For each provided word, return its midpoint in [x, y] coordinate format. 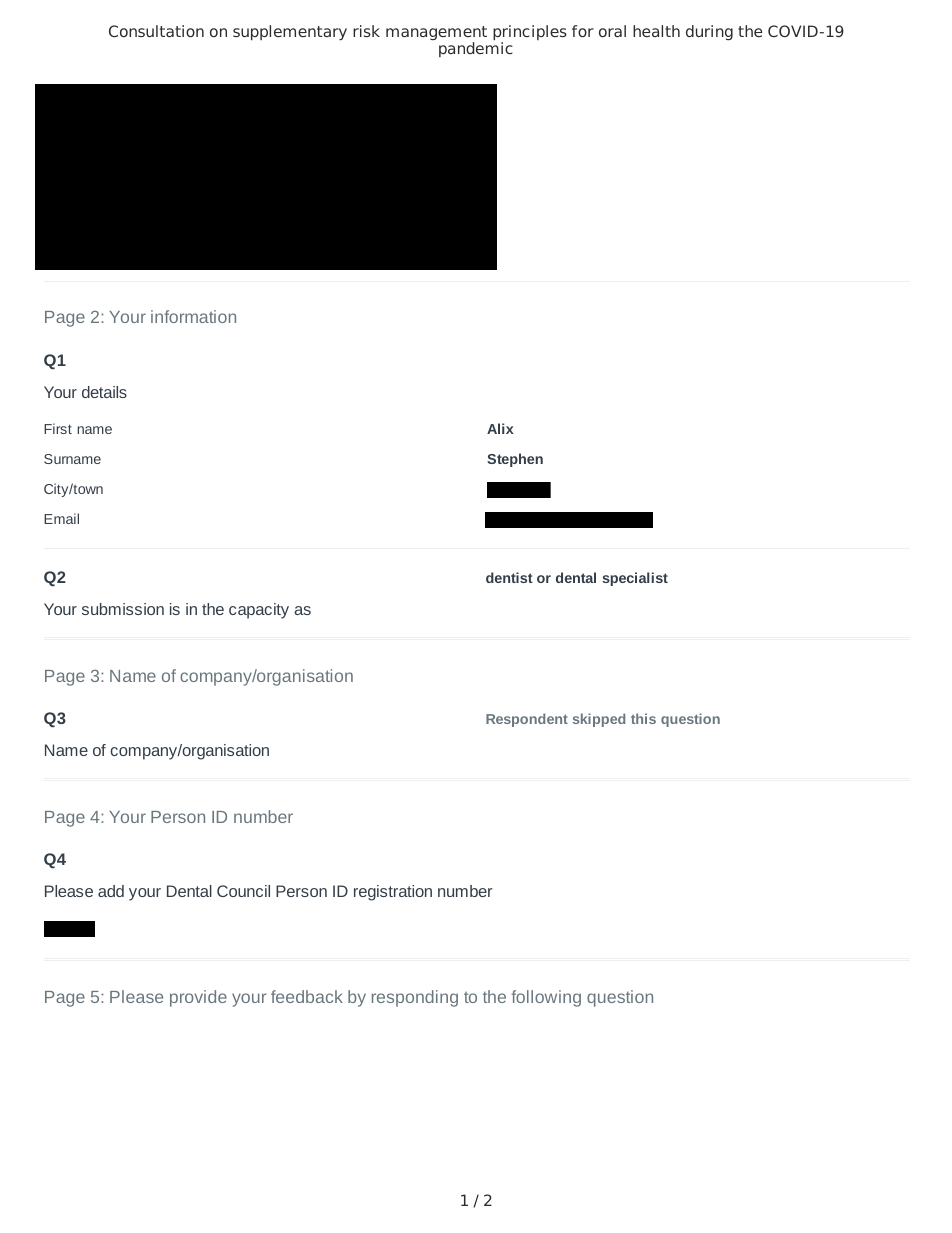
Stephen [515, 460]
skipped [599, 720]
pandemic [476, 48]
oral [612, 31]
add [111, 891]
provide [198, 998]
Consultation [156, 31]
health [656, 31]
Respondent [527, 720]
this [643, 718]
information [193, 316]
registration [393, 893]
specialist [635, 579]
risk [366, 31]
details [104, 392]
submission [123, 609]
